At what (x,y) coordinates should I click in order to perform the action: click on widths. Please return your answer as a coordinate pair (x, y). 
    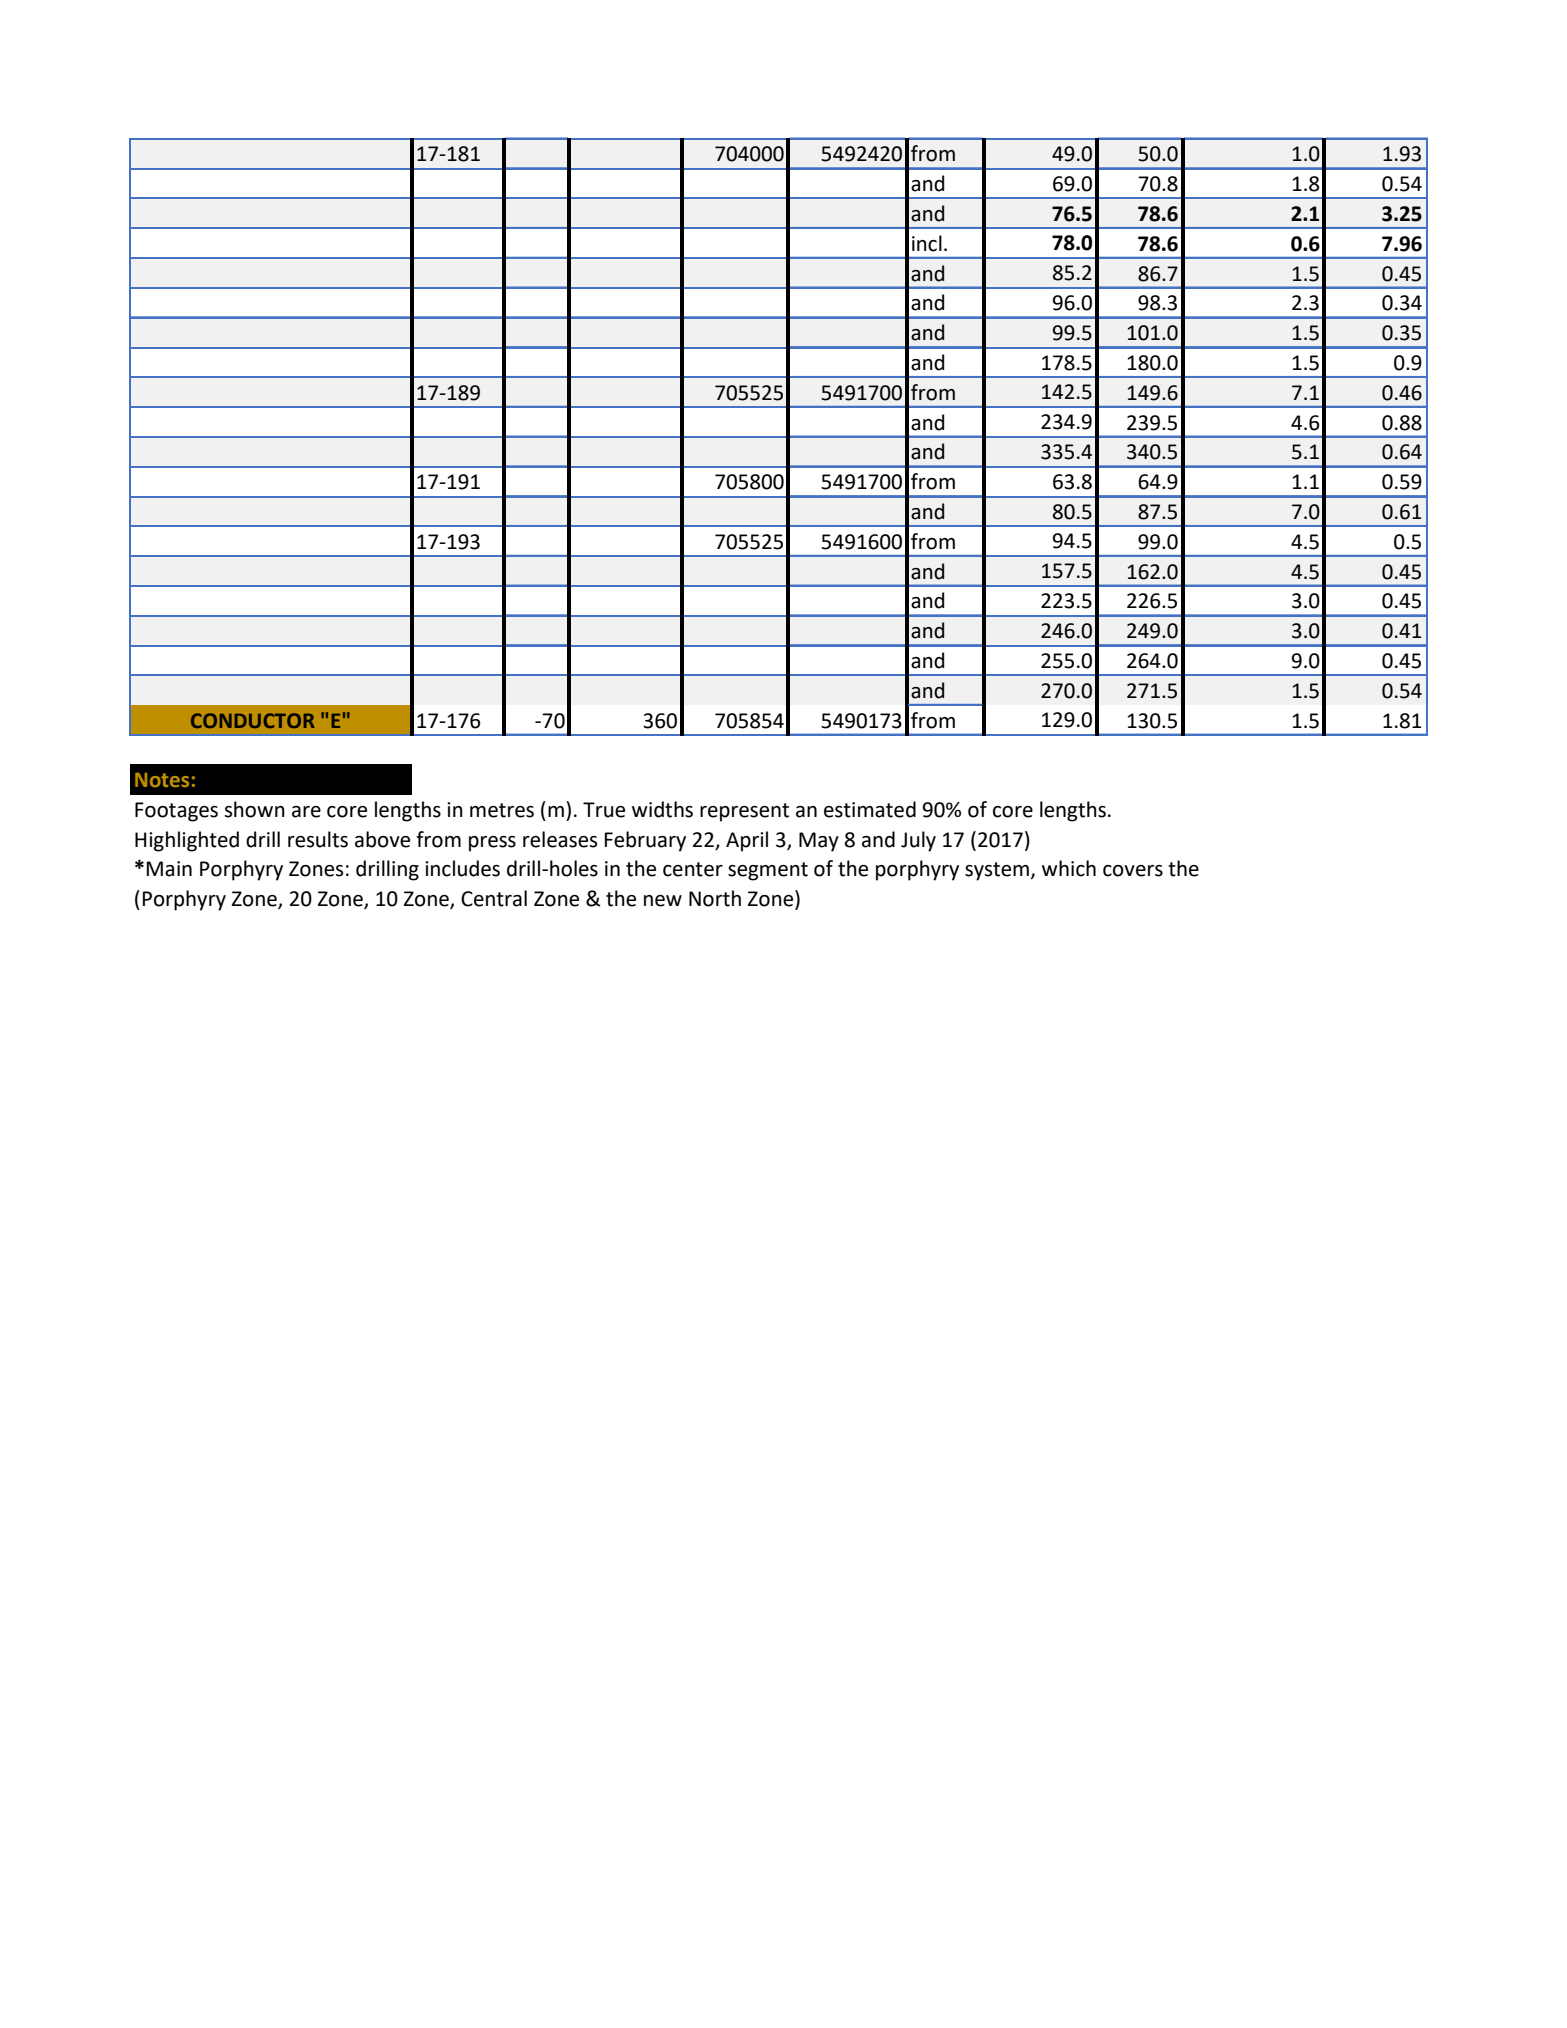
    Looking at the image, I should click on (662, 809).
